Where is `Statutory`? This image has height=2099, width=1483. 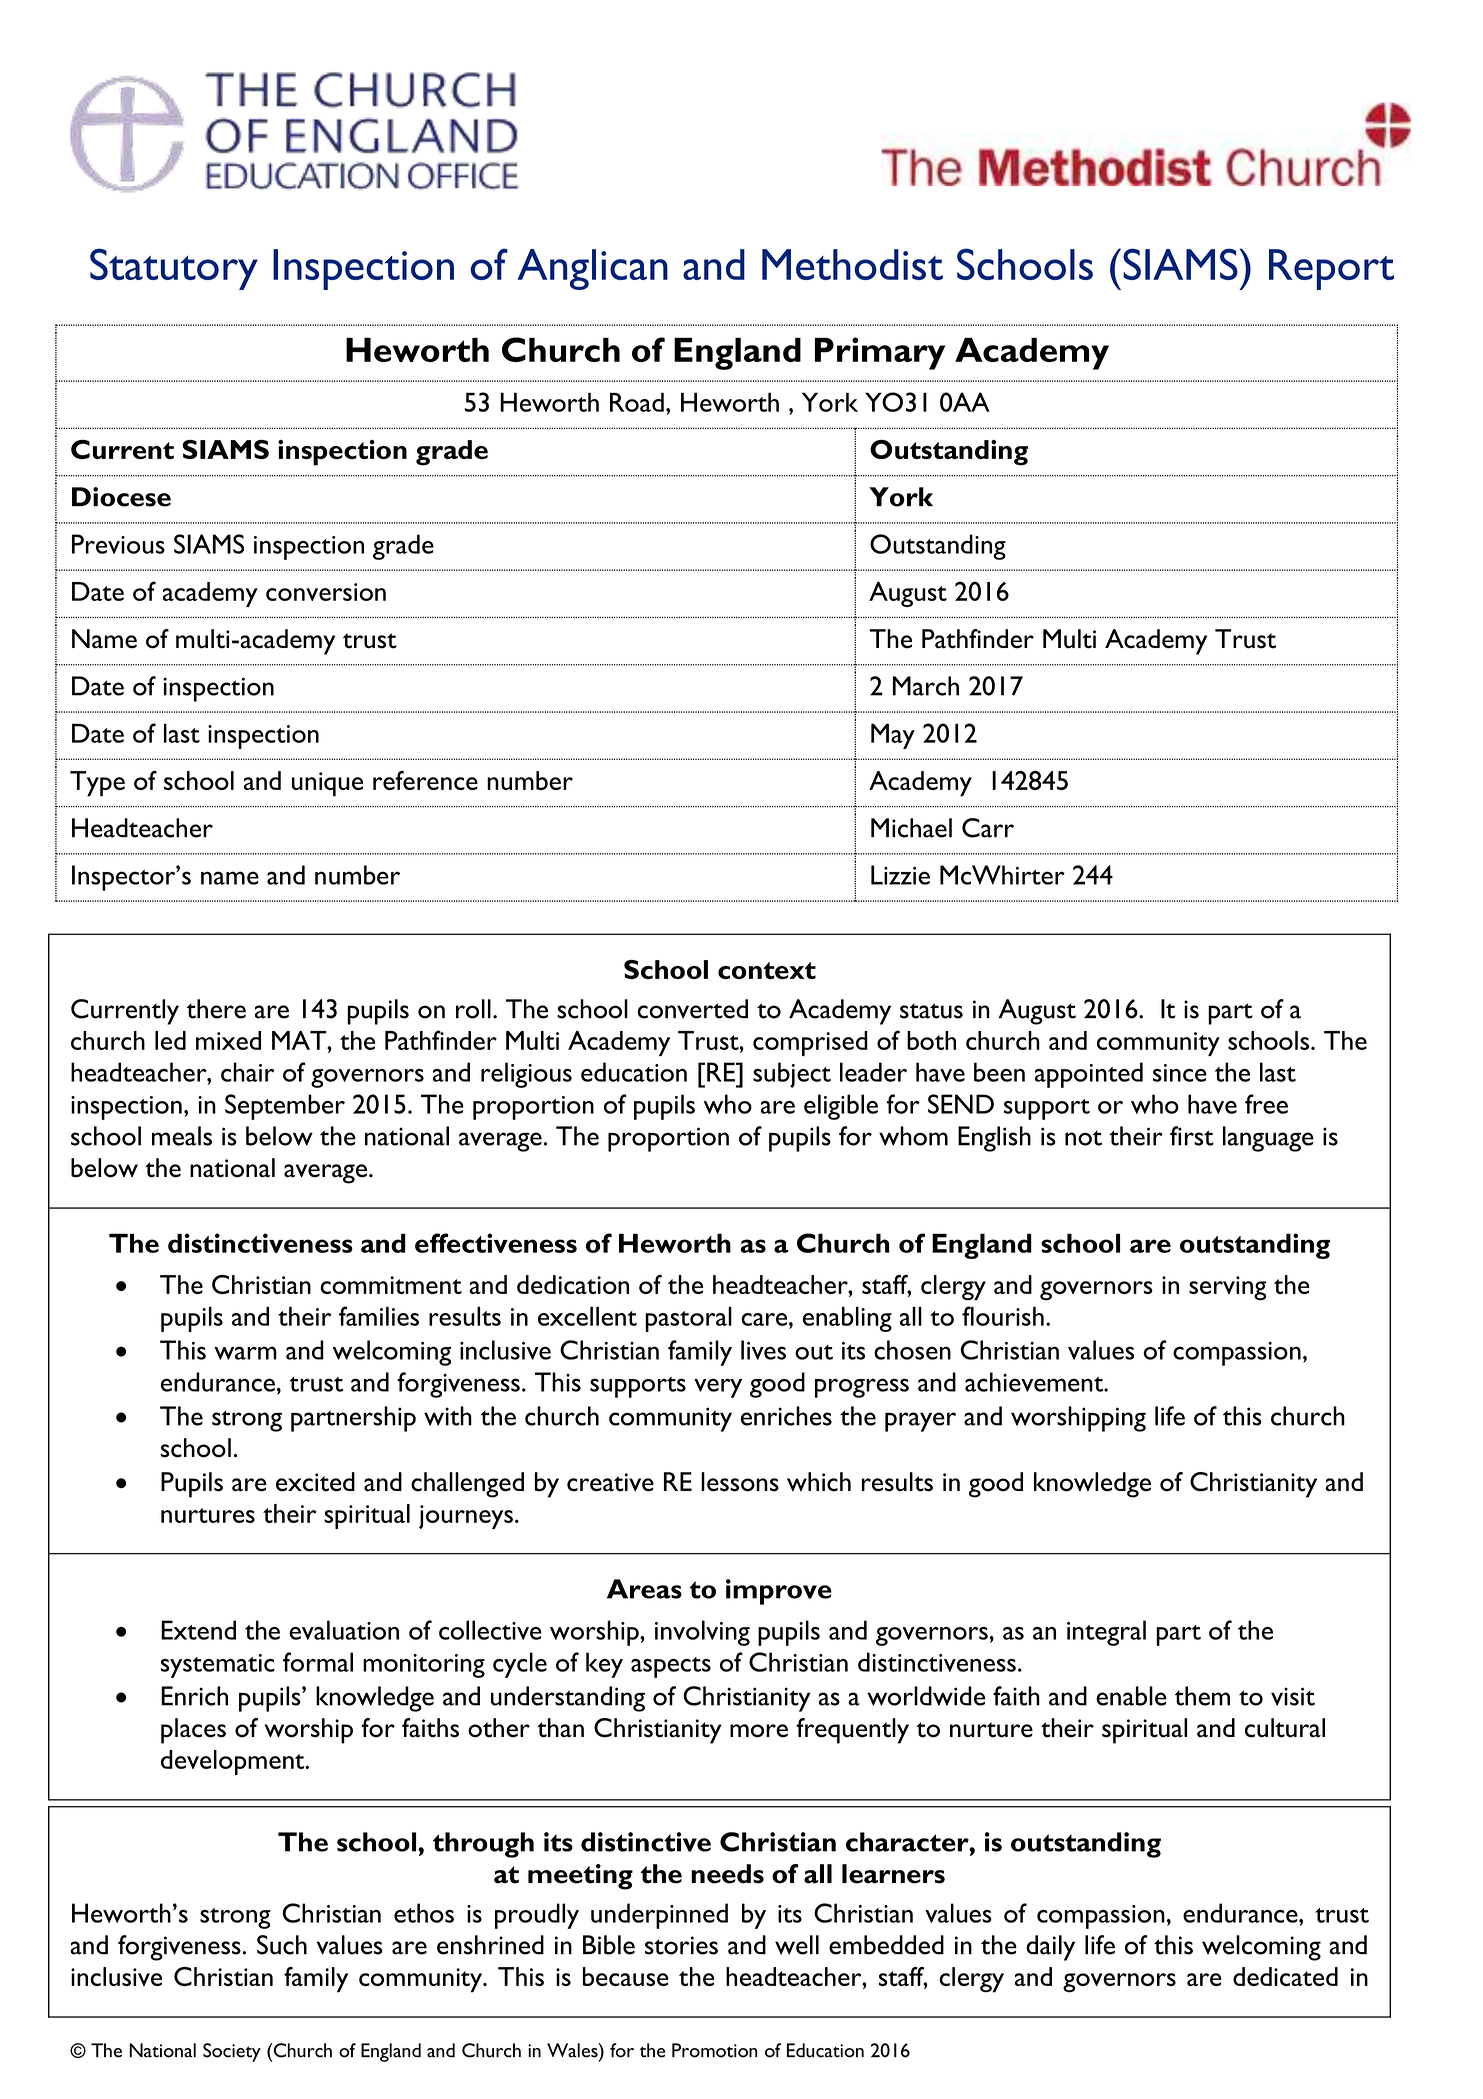 Statutory is located at coordinates (174, 269).
